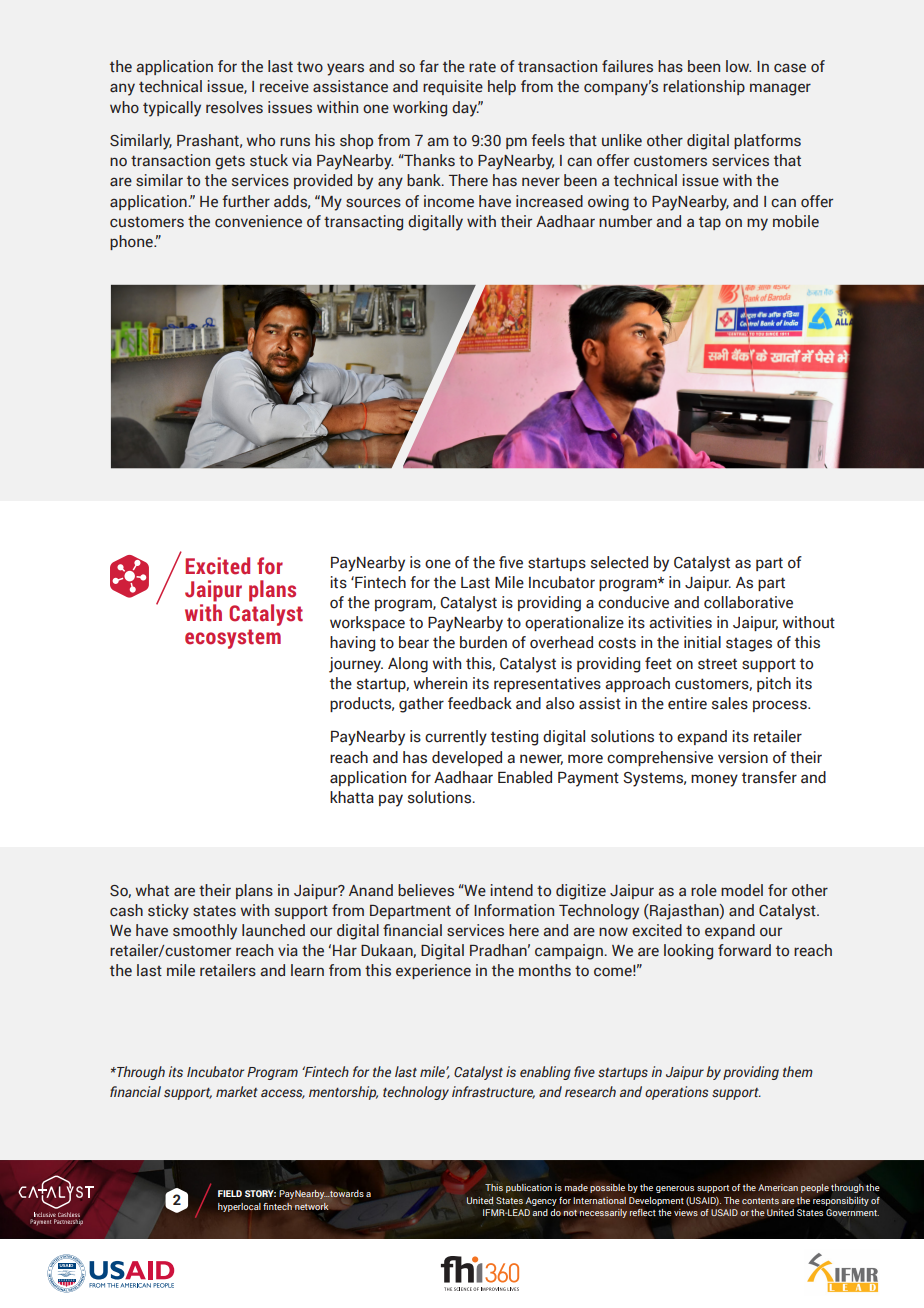 This screenshot has height=1308, width=924. Describe the element at coordinates (742, 890) in the screenshot. I see `model` at that location.
